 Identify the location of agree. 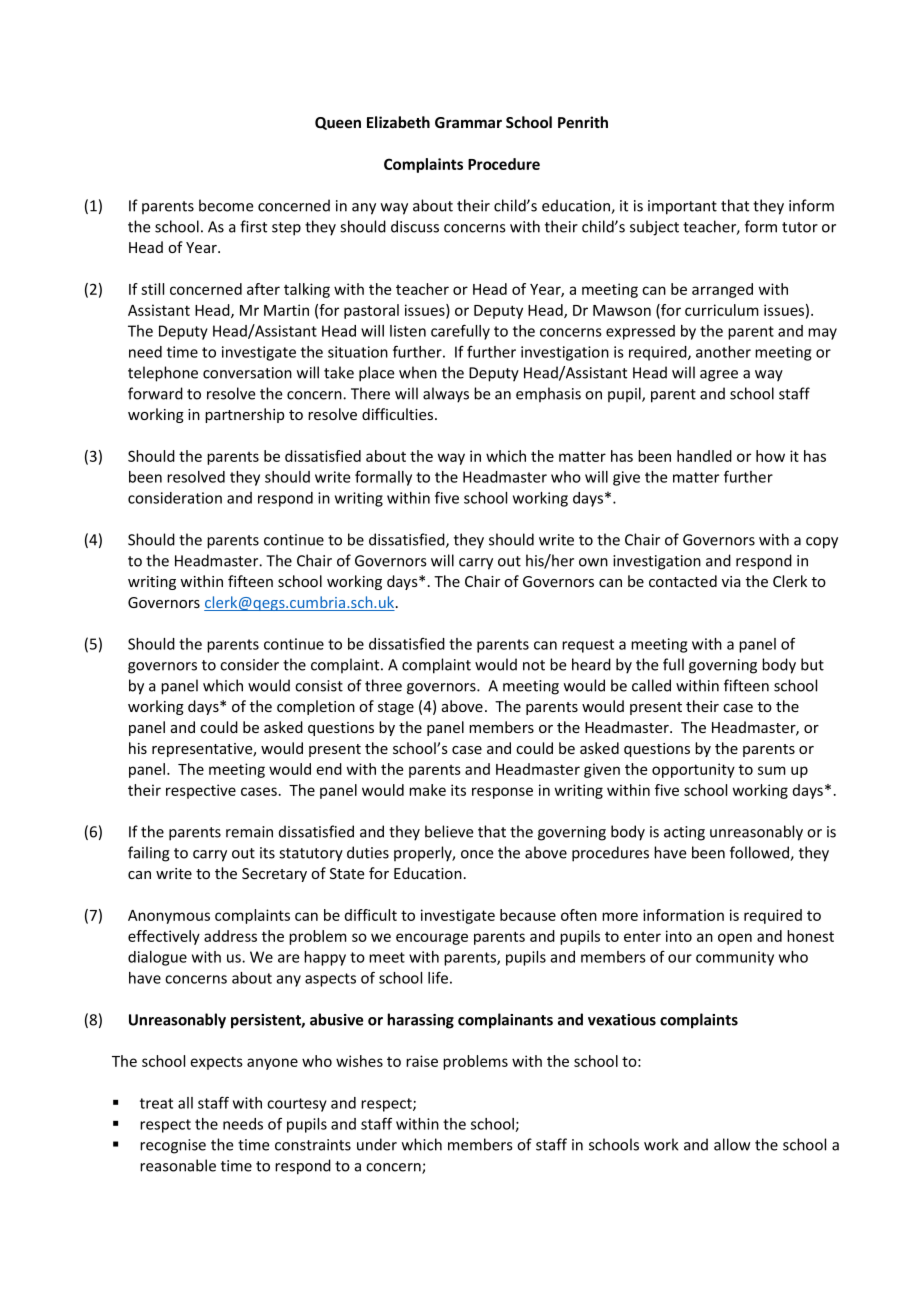
(719, 376).
